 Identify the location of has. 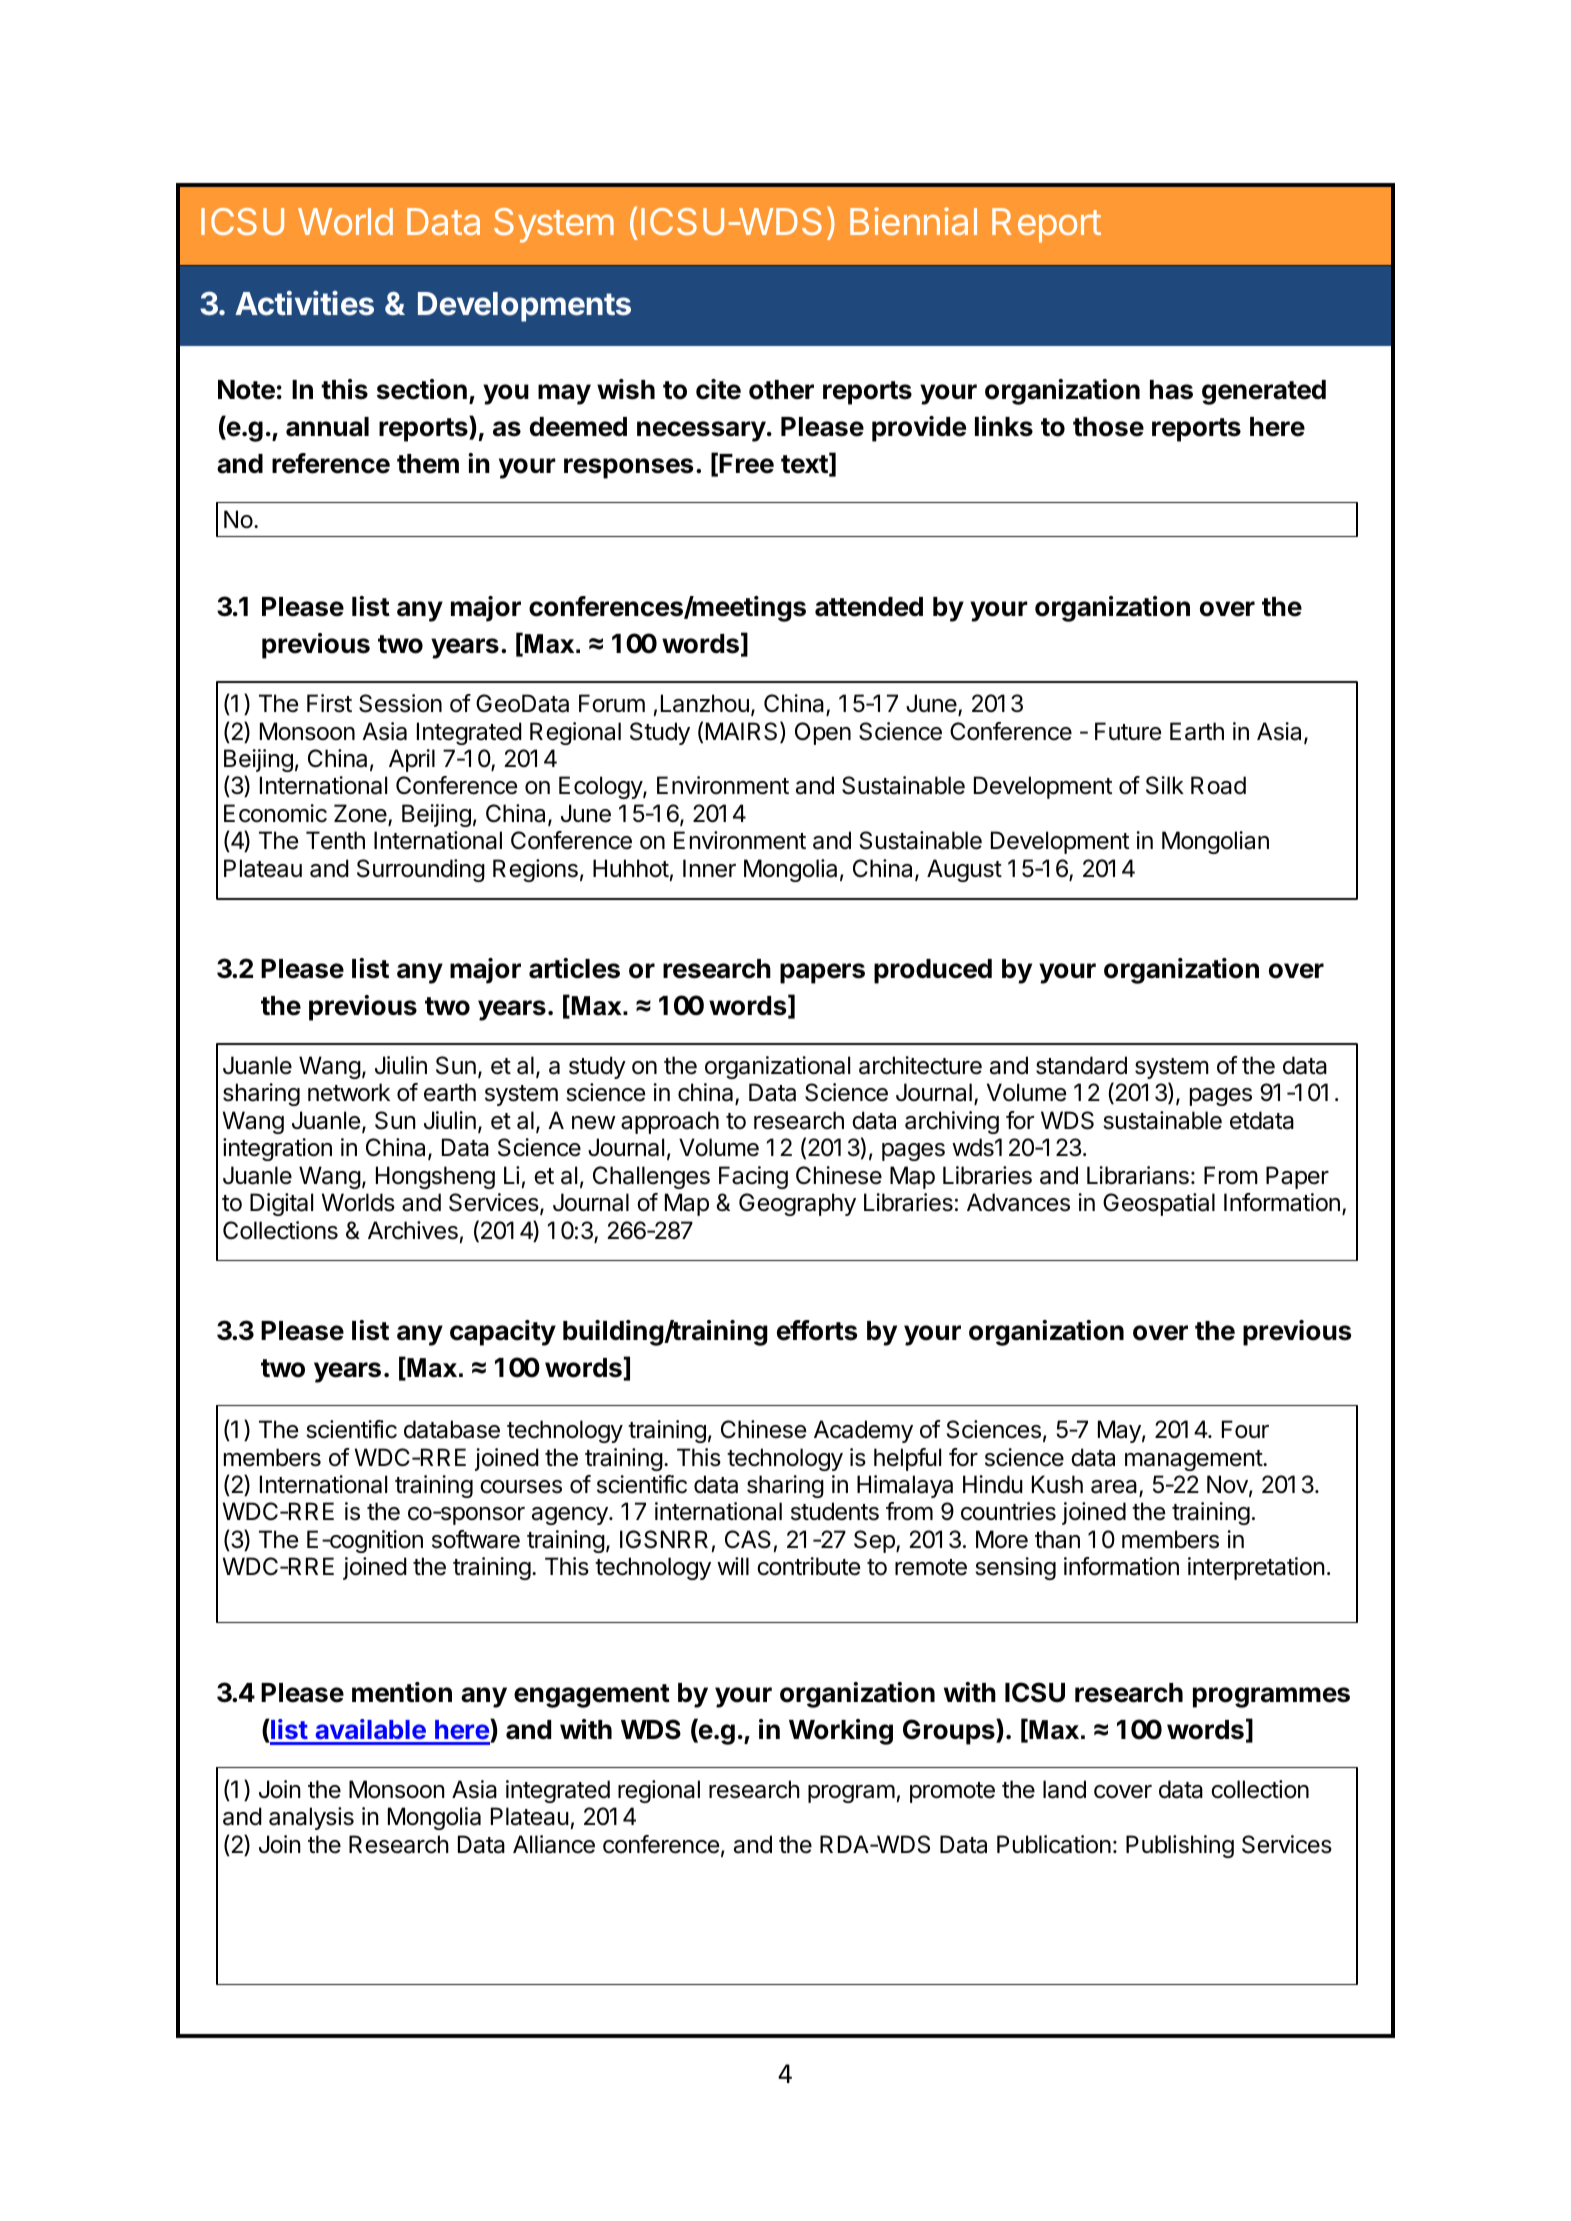
(1171, 390).
